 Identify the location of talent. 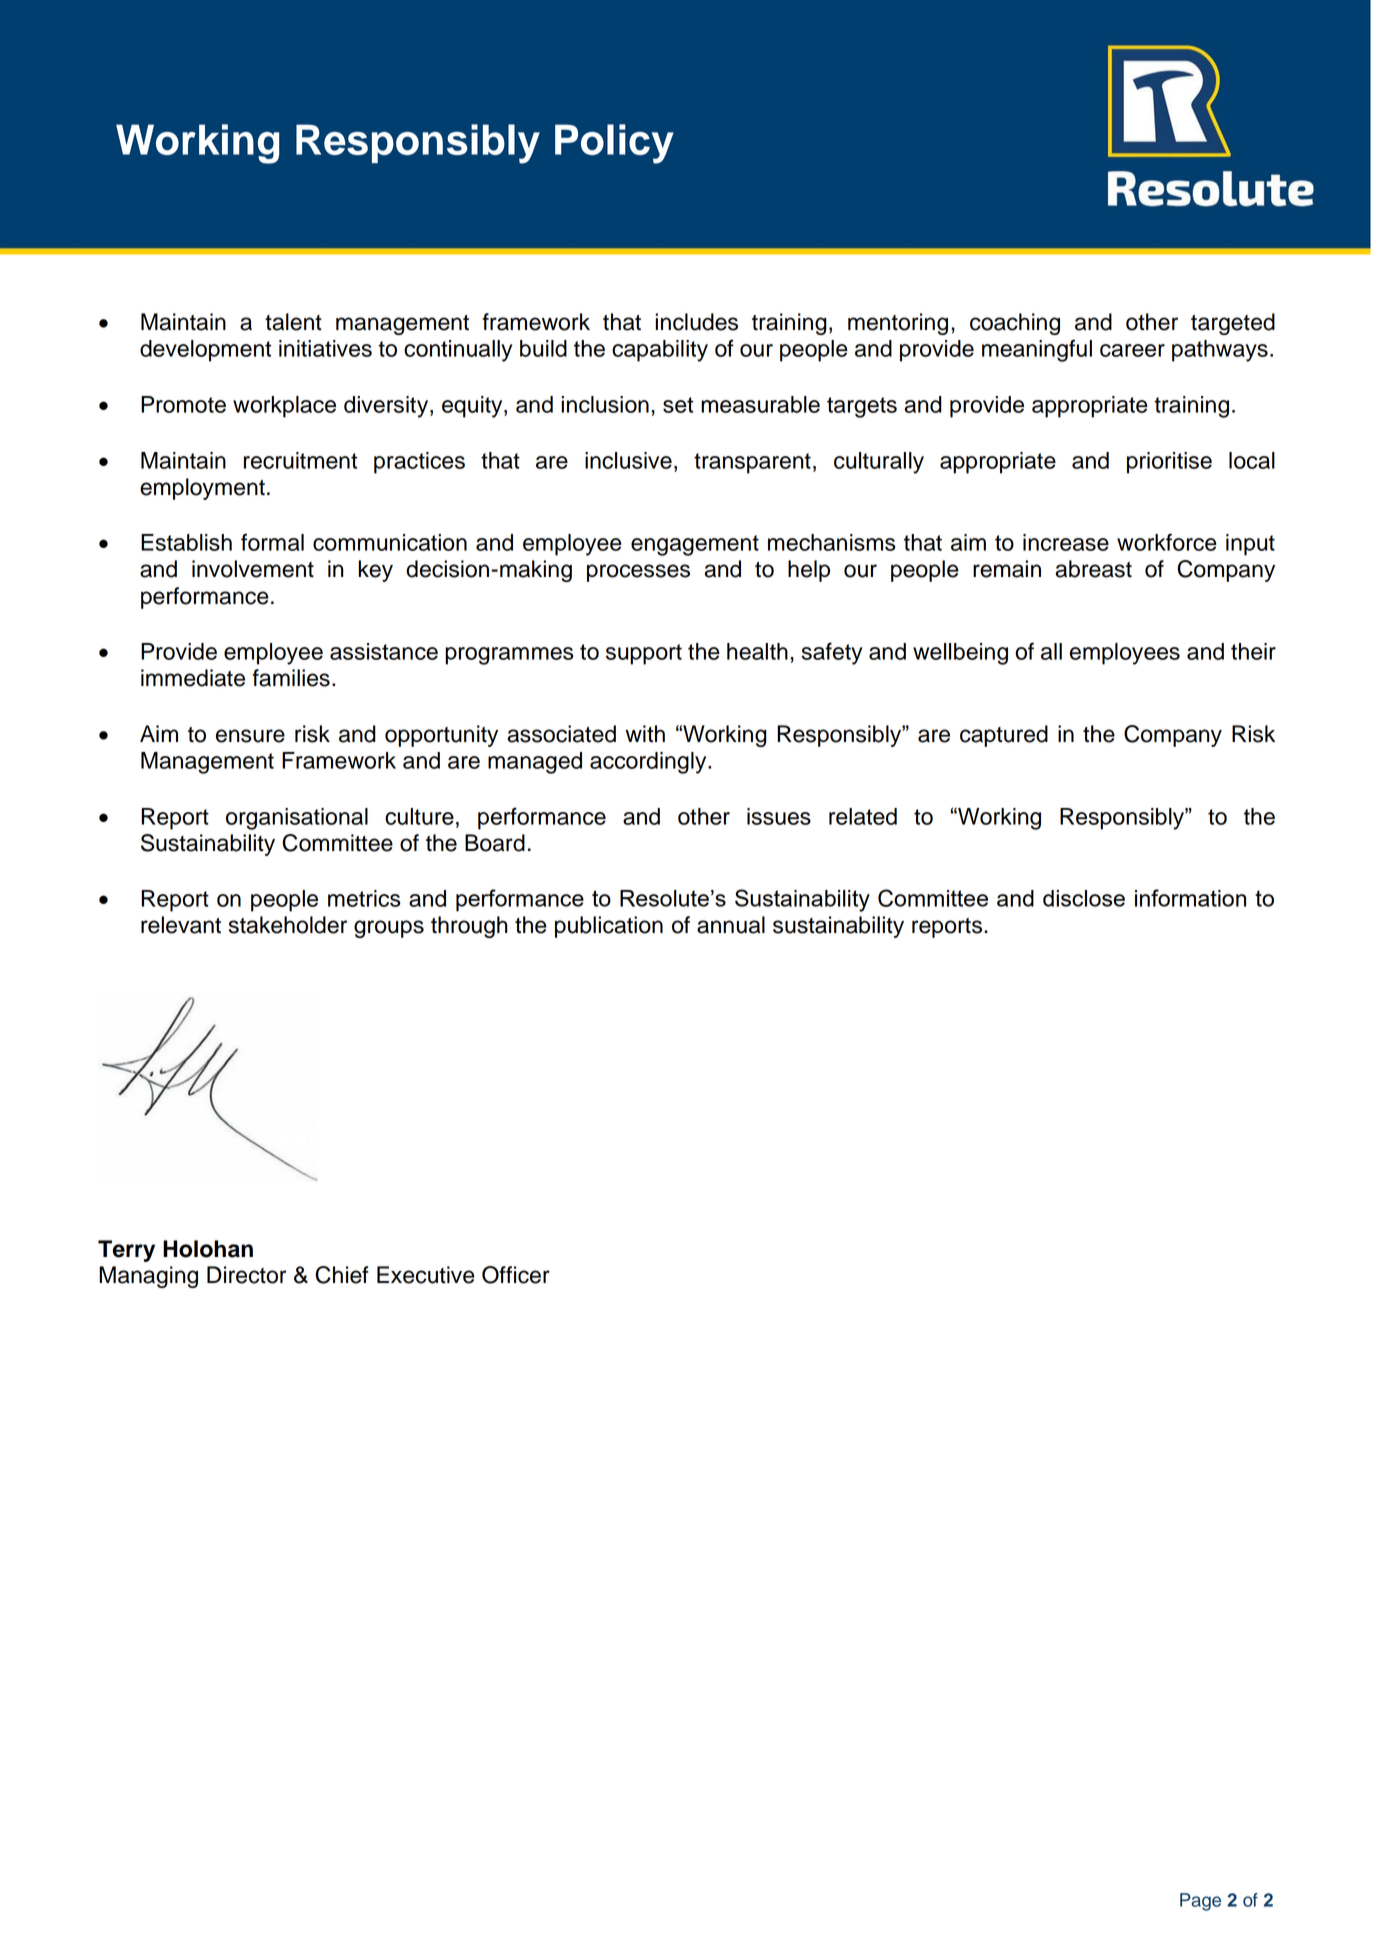
(293, 322).
